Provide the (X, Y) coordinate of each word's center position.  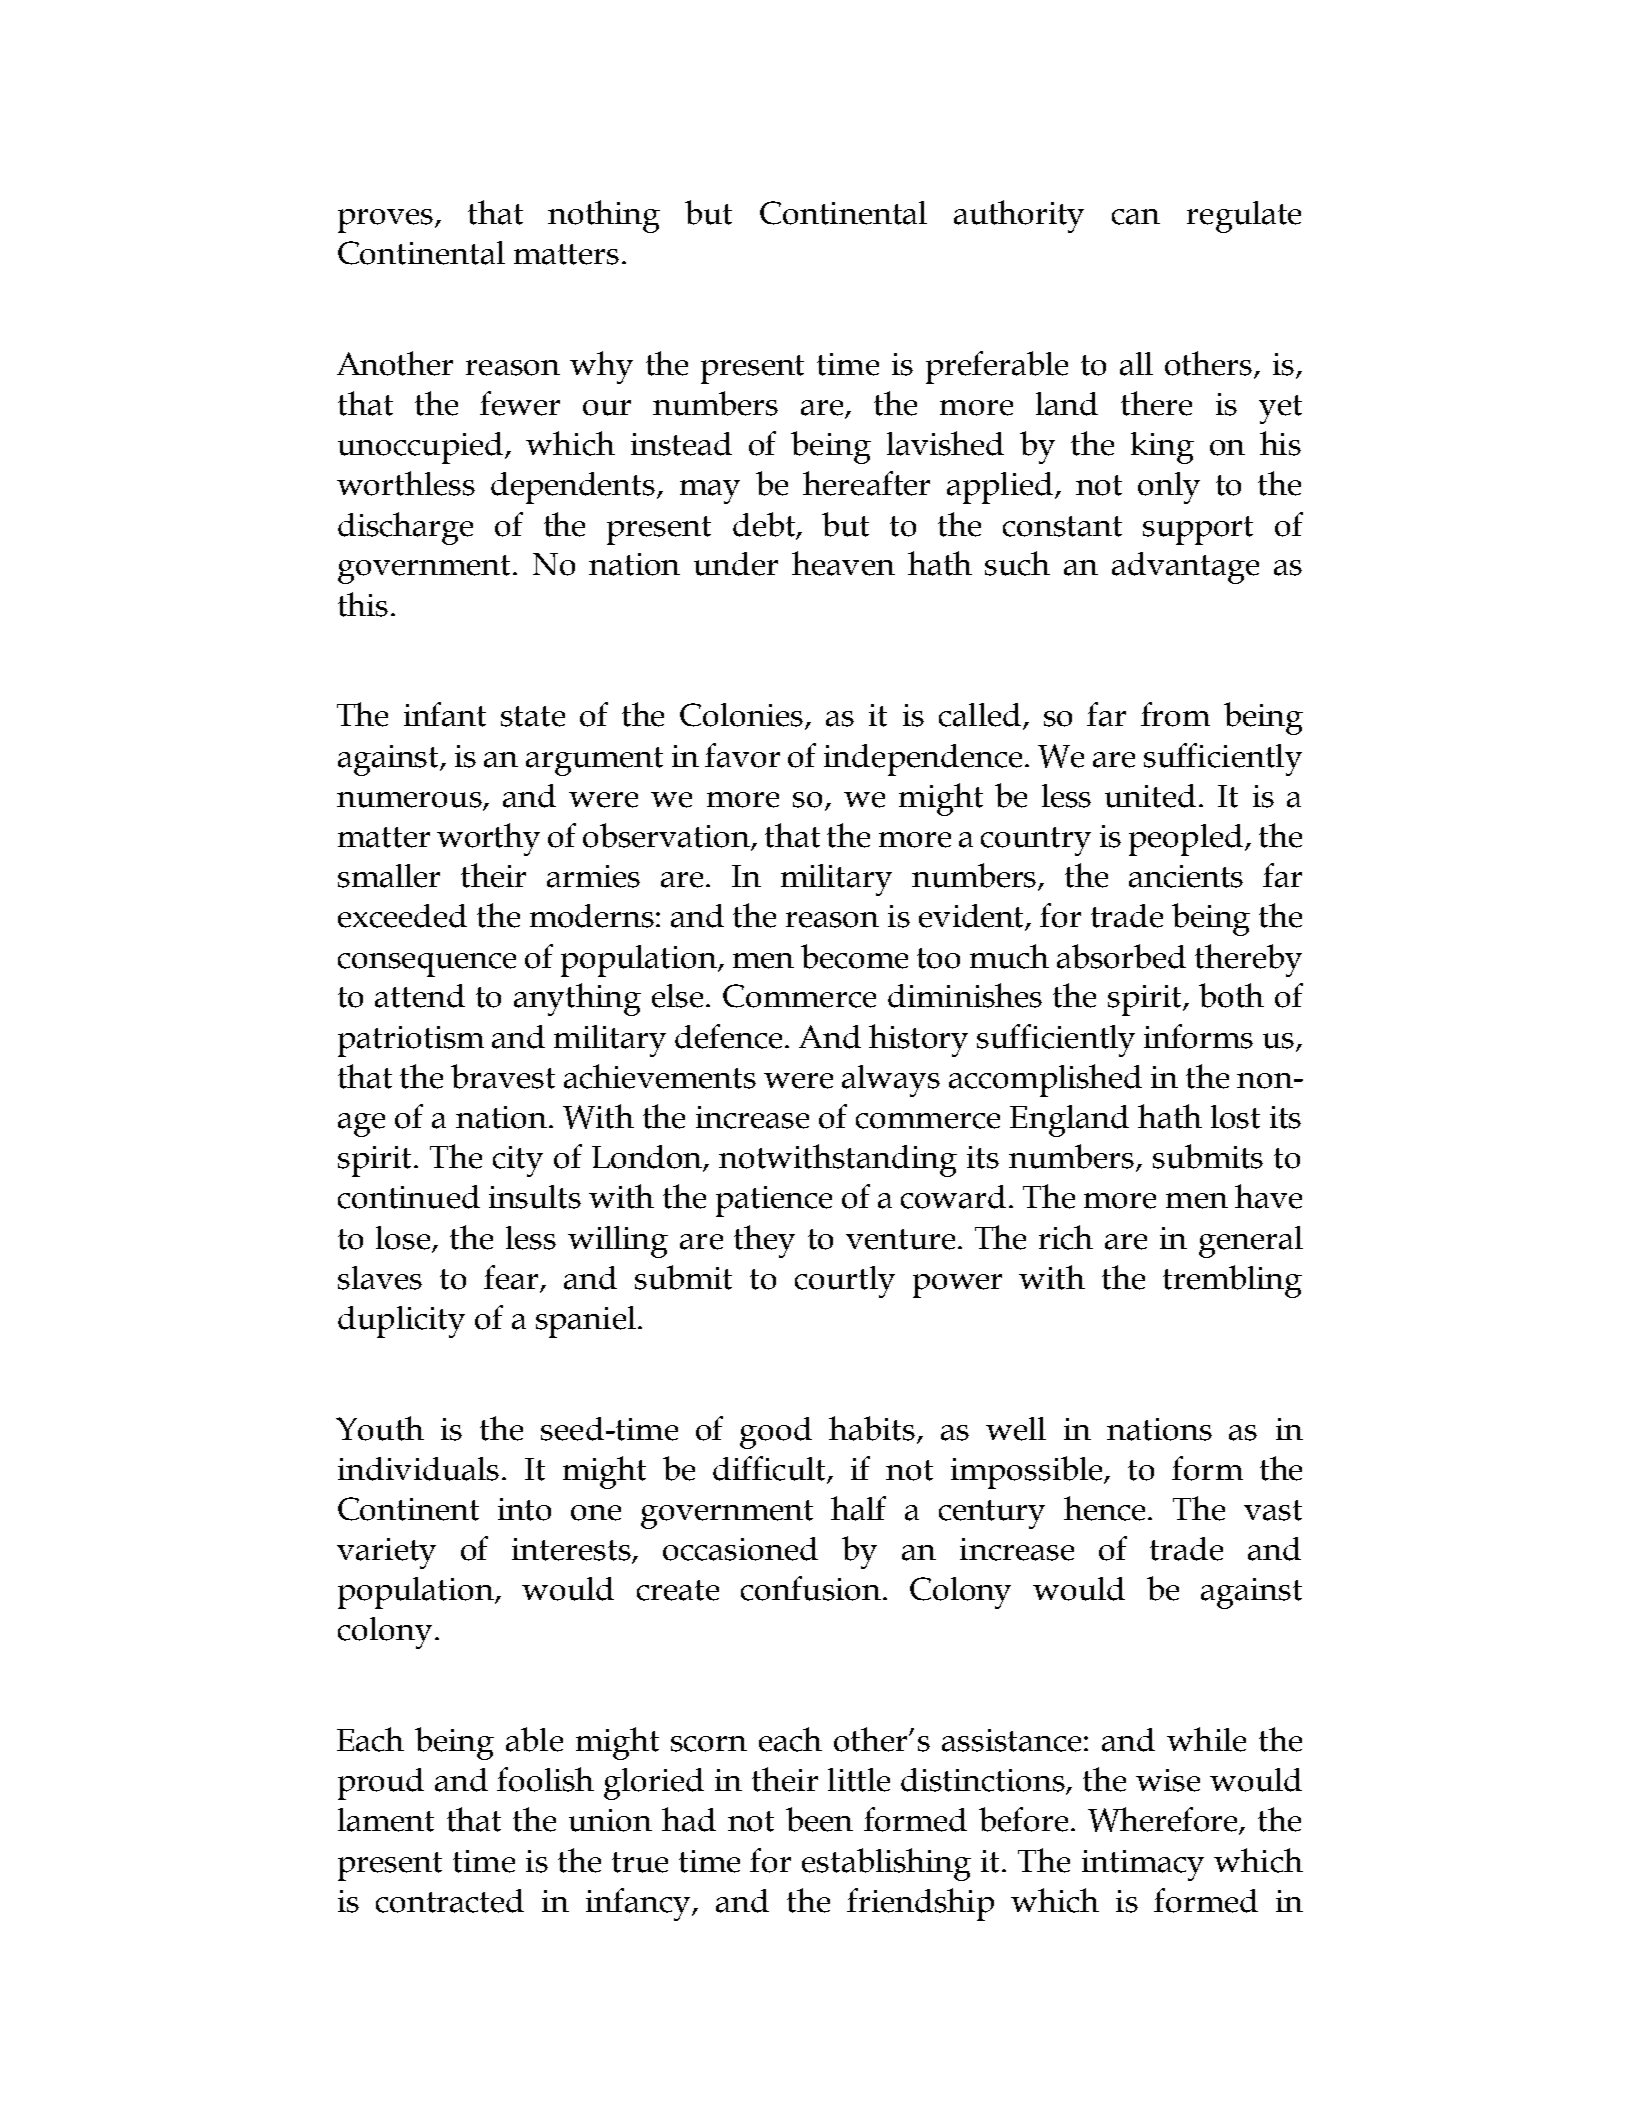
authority (1019, 216)
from (1175, 714)
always (891, 1081)
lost (1235, 1117)
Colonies (743, 716)
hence (1106, 1508)
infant (445, 714)
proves (387, 221)
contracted (450, 1901)
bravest (503, 1076)
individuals (418, 1469)
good (776, 1433)
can (1136, 217)
